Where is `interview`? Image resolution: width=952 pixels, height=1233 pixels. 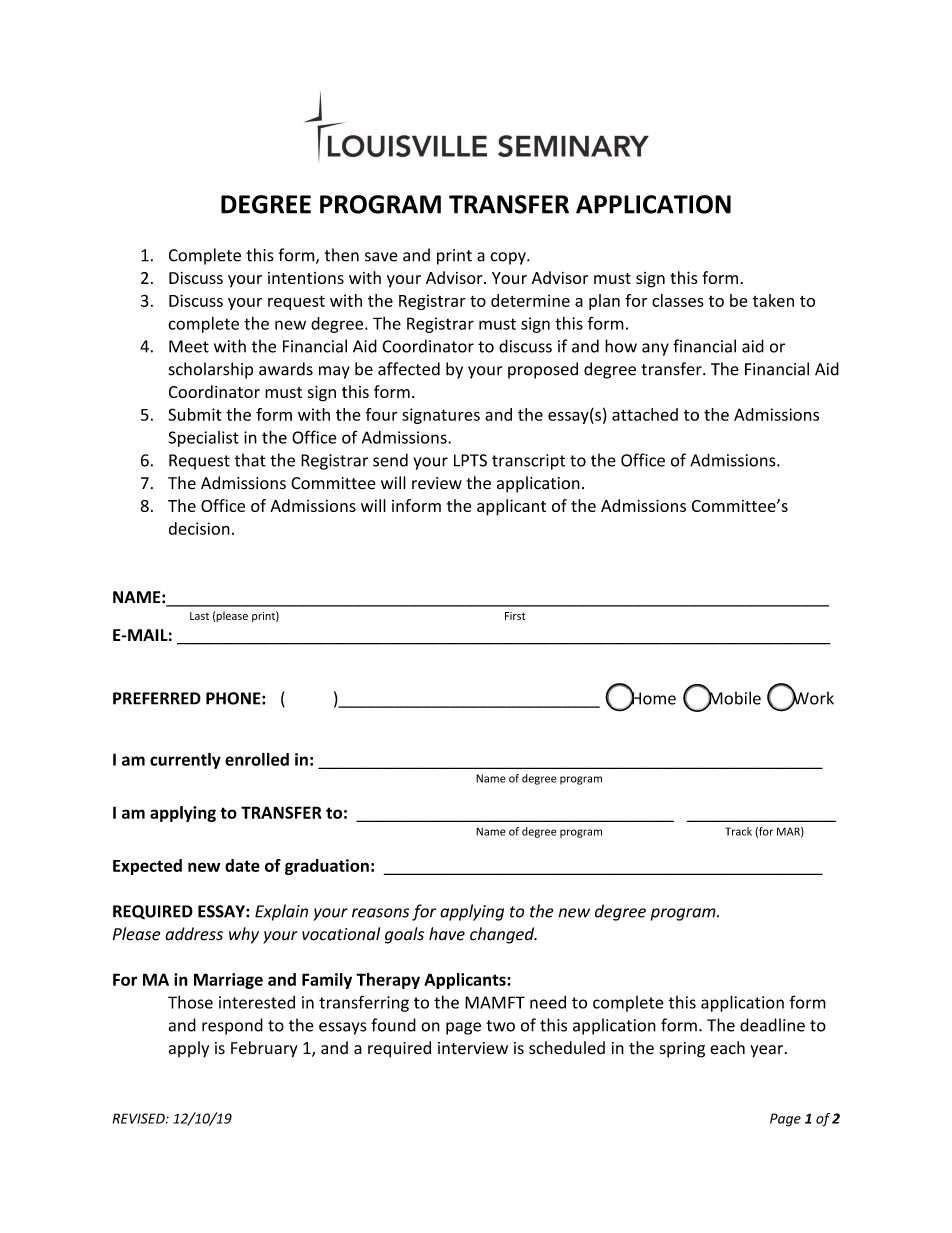
interview is located at coordinates (473, 1048).
